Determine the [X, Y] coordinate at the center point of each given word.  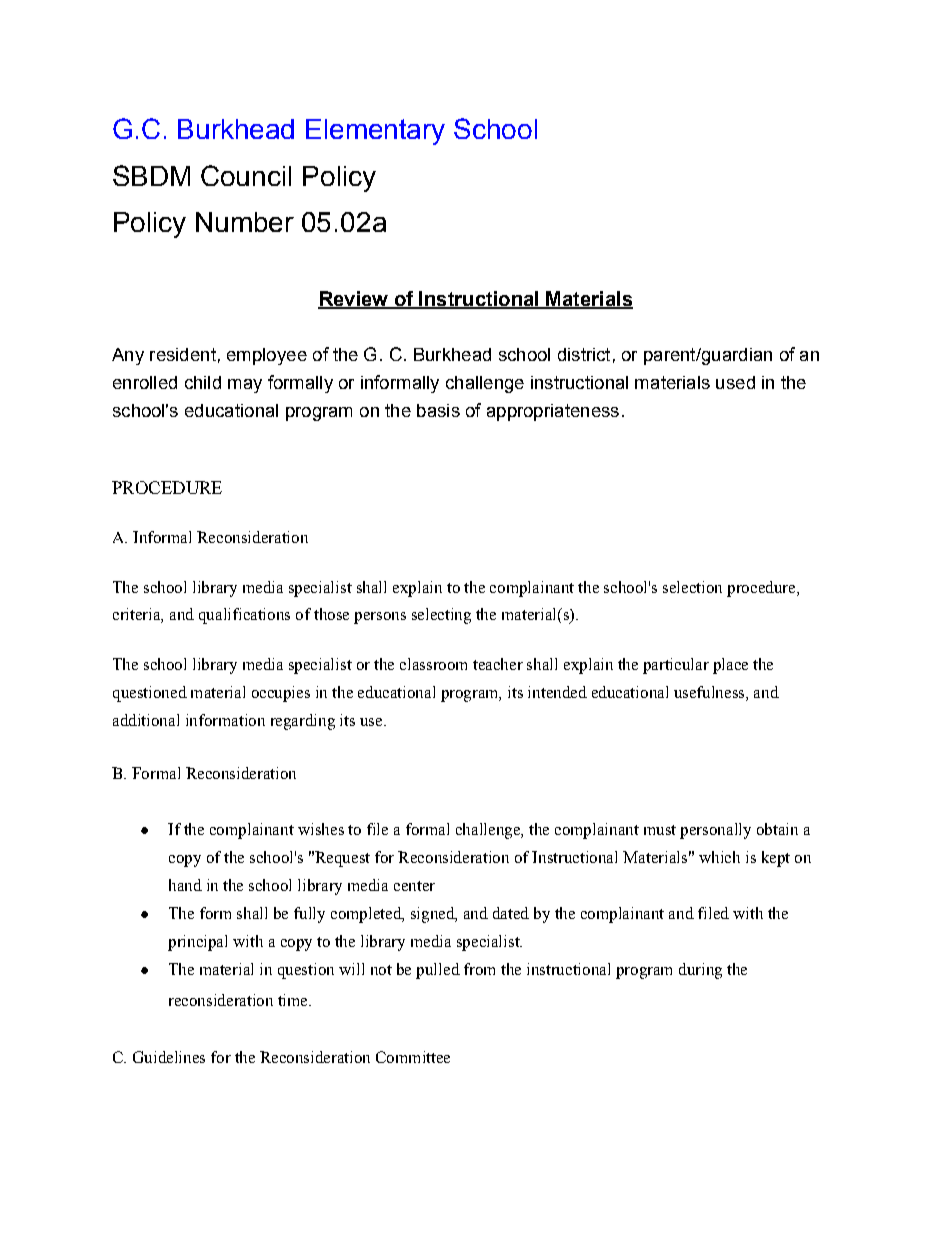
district [584, 354]
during [700, 971]
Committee [413, 1057]
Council [246, 175]
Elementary [375, 132]
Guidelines [169, 1057]
